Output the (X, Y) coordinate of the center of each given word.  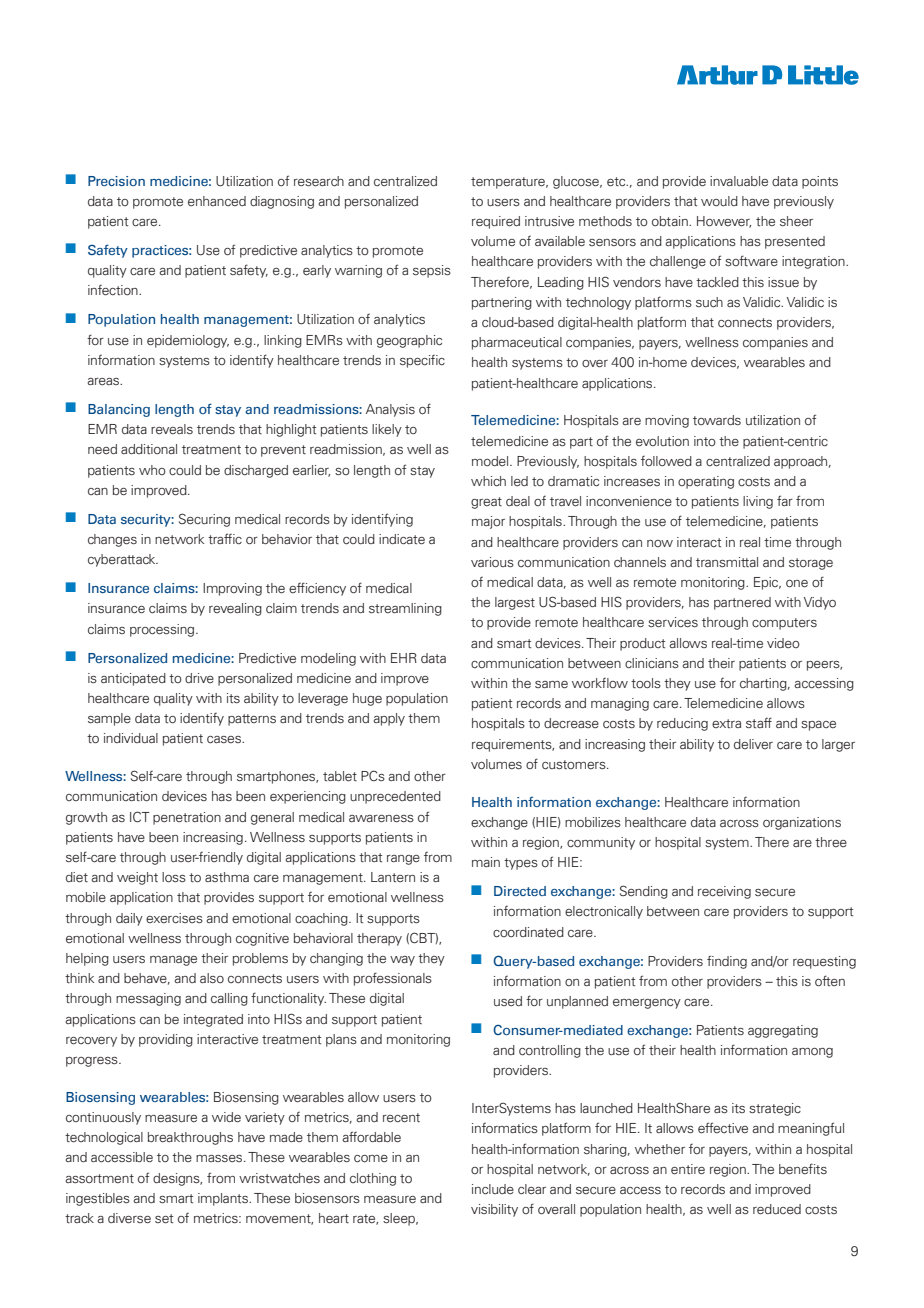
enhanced (217, 201)
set (164, 1219)
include (493, 1189)
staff (759, 722)
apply (389, 719)
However (724, 222)
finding (727, 962)
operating (706, 482)
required (496, 222)
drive (199, 678)
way (402, 961)
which (488, 481)
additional (149, 449)
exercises (174, 918)
